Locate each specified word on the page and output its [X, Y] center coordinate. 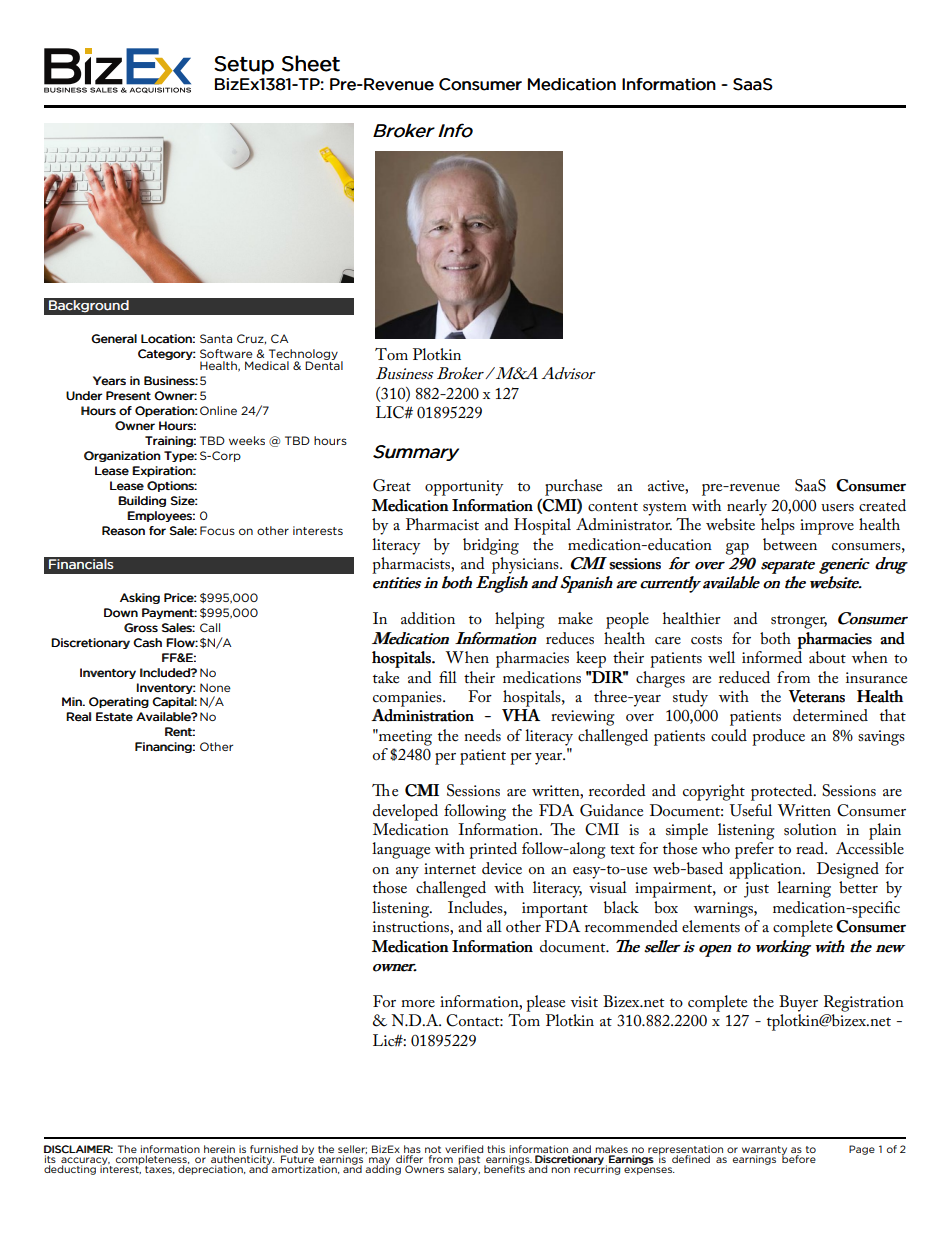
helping [520, 620]
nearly [747, 507]
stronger [799, 622]
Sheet [311, 63]
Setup [244, 65]
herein [219, 1149]
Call [210, 627]
